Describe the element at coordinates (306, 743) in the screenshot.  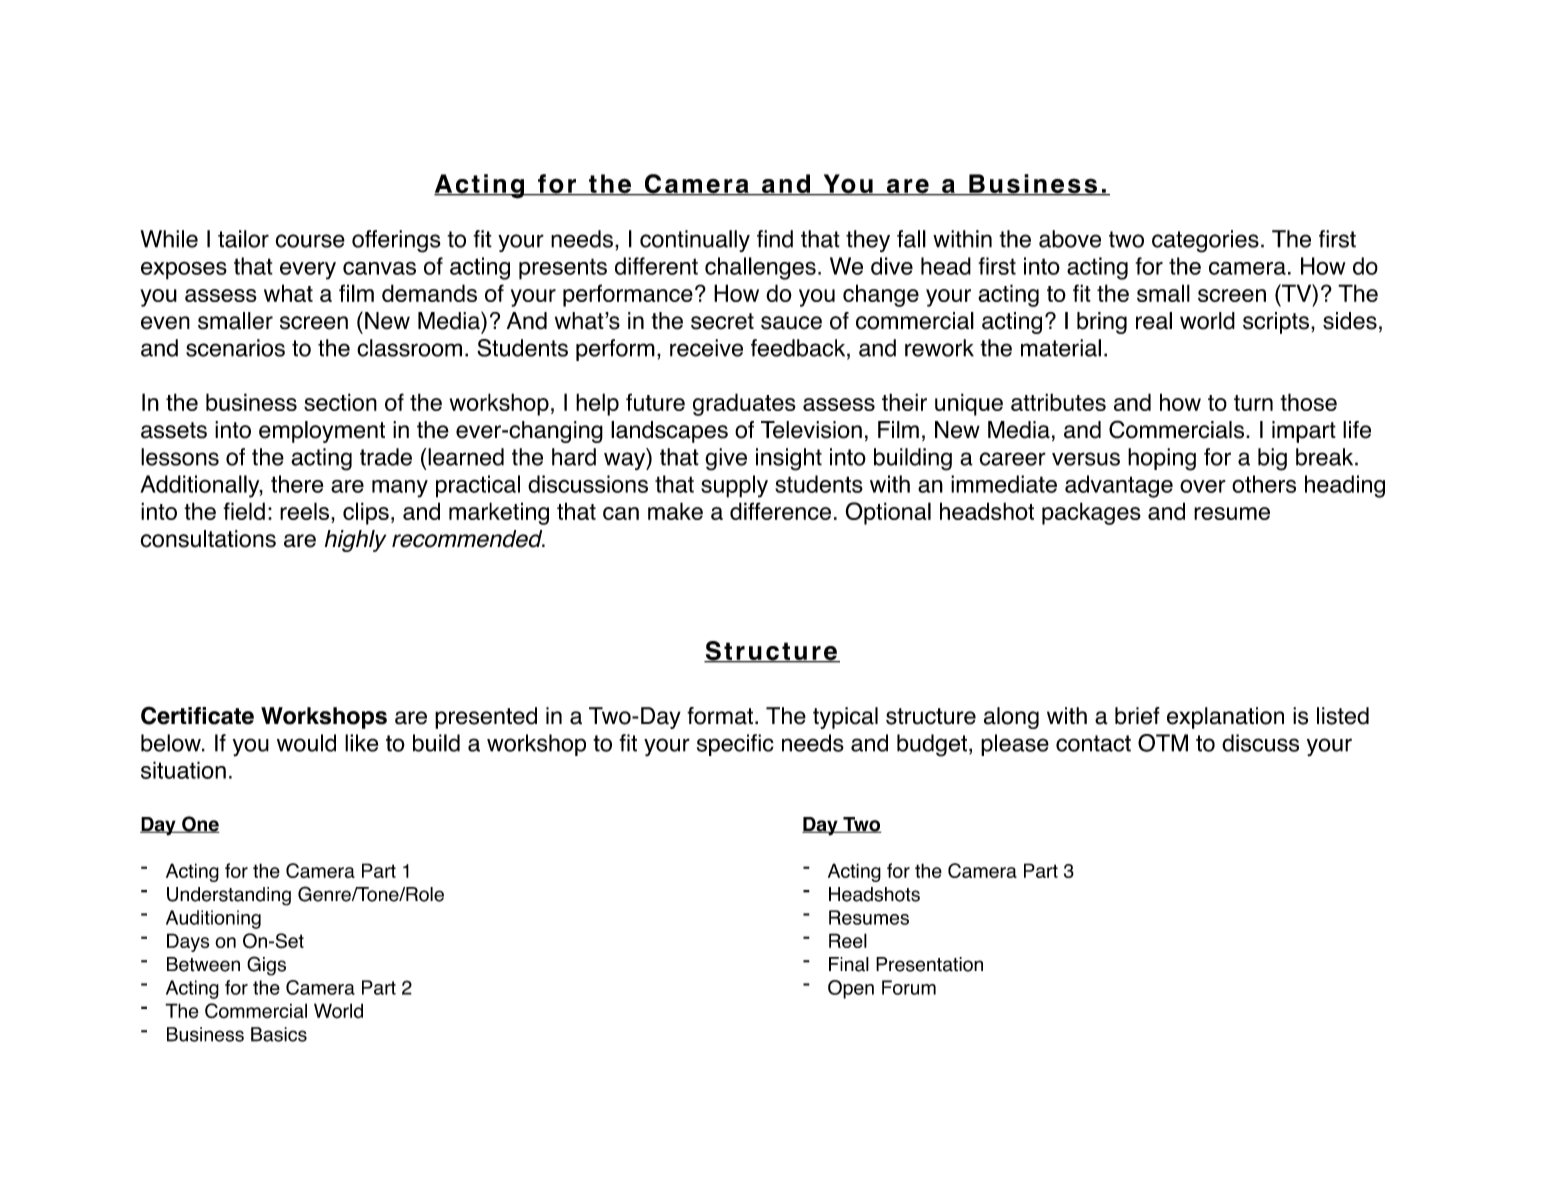
I see `would` at that location.
